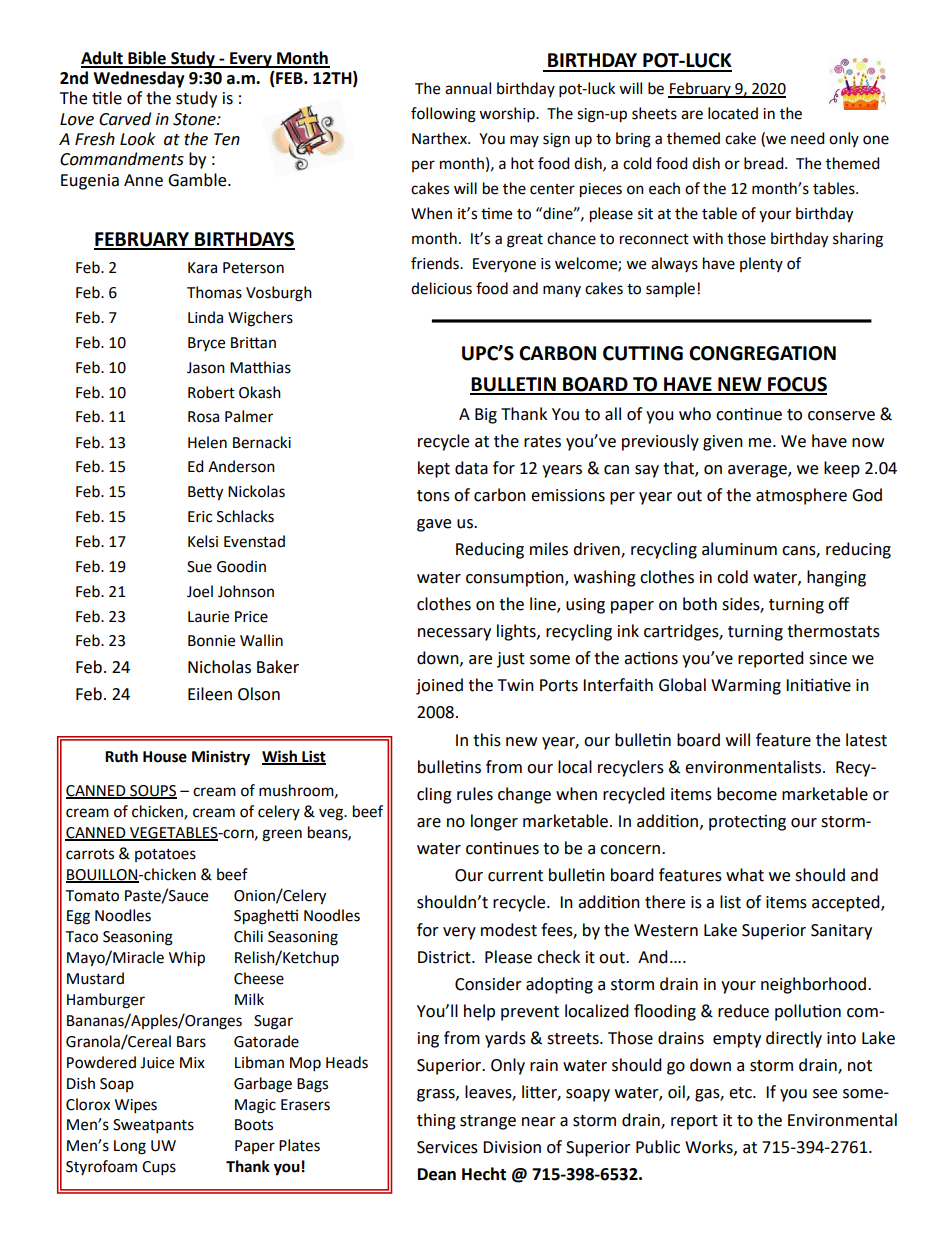 This page has width=952, height=1233. Describe the element at coordinates (152, 792) in the page. I see `SOUPS` at that location.
